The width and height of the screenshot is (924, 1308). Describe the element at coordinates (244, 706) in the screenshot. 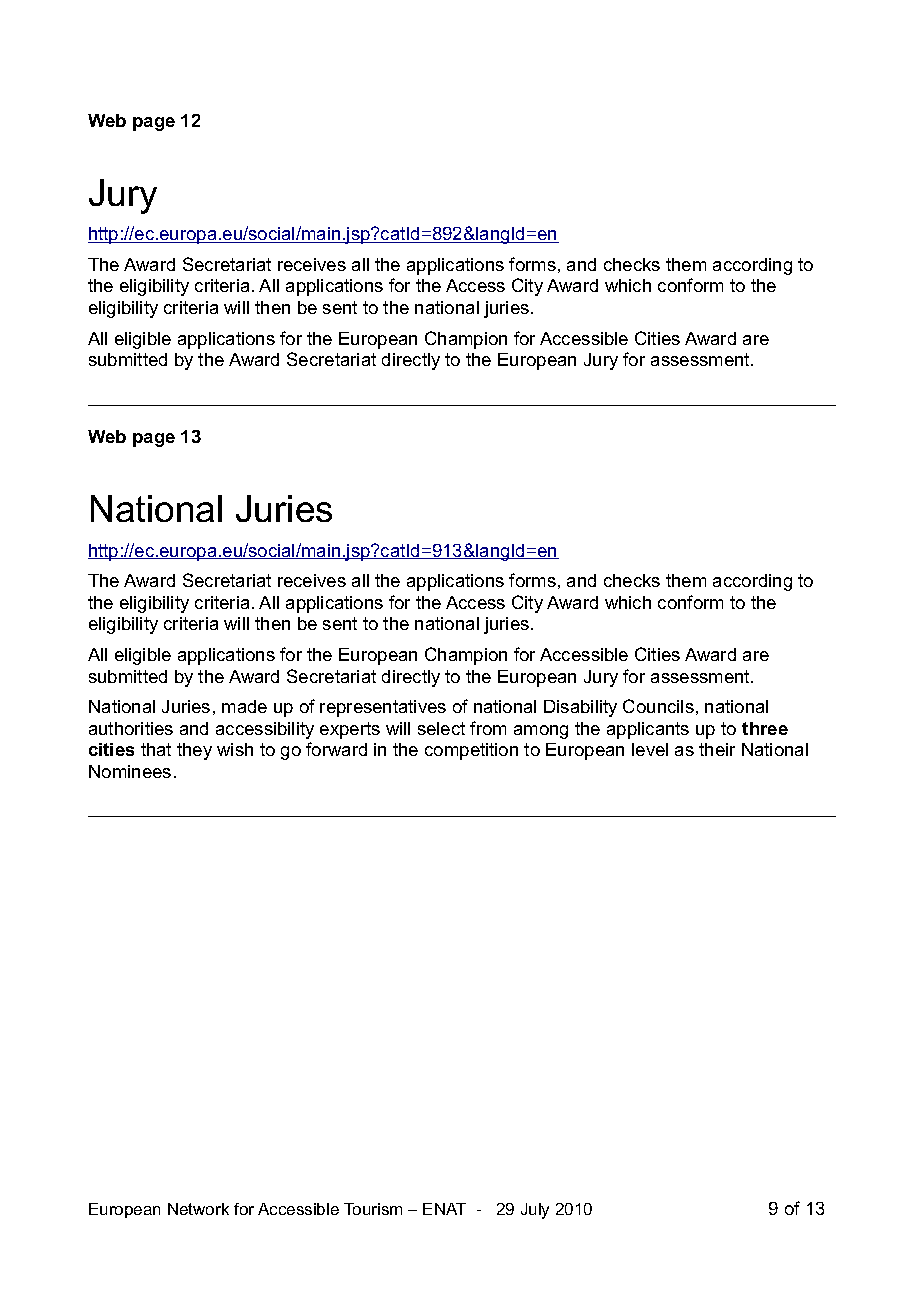

I see `made` at that location.
